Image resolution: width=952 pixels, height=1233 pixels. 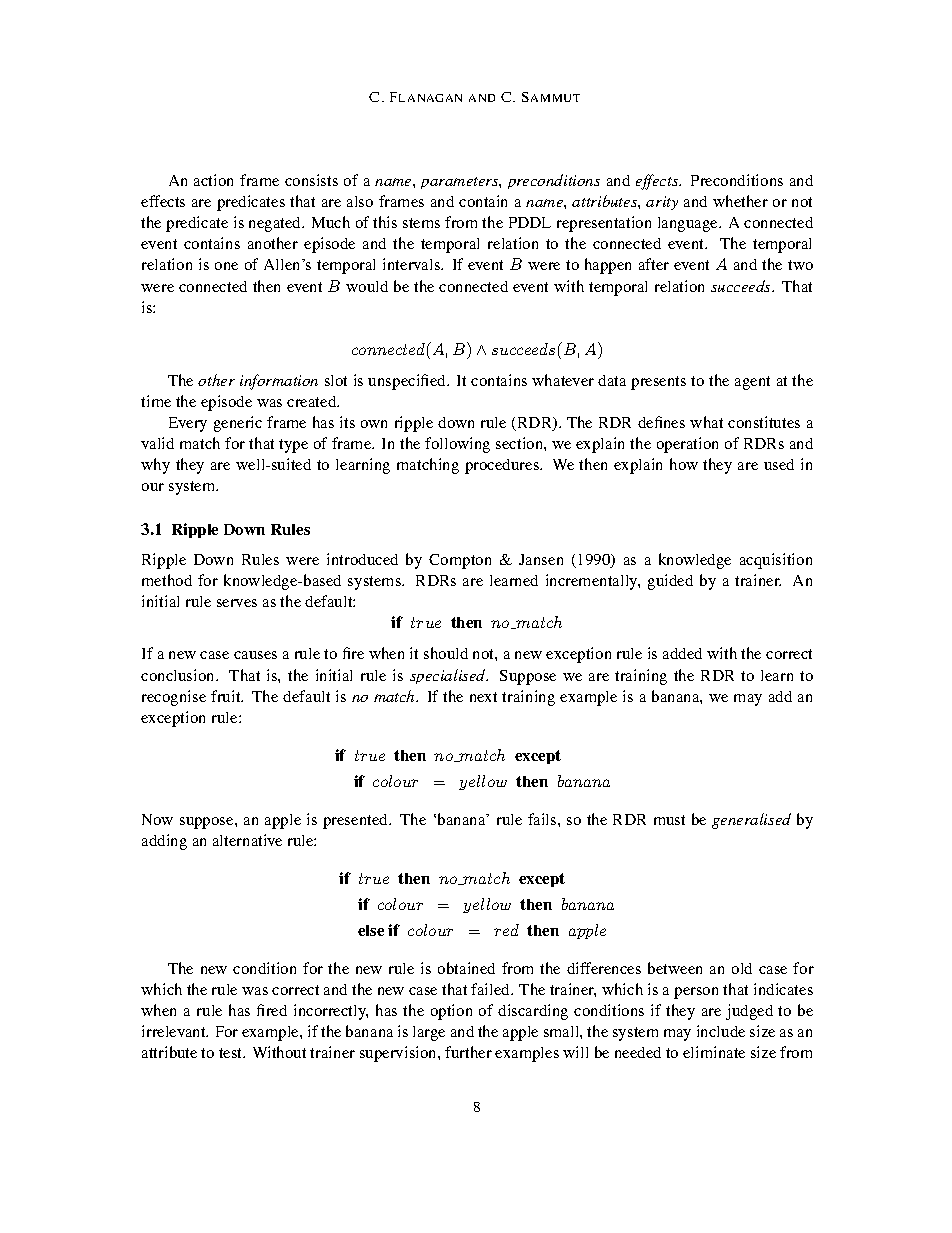 I want to click on include, so click(x=721, y=1031).
